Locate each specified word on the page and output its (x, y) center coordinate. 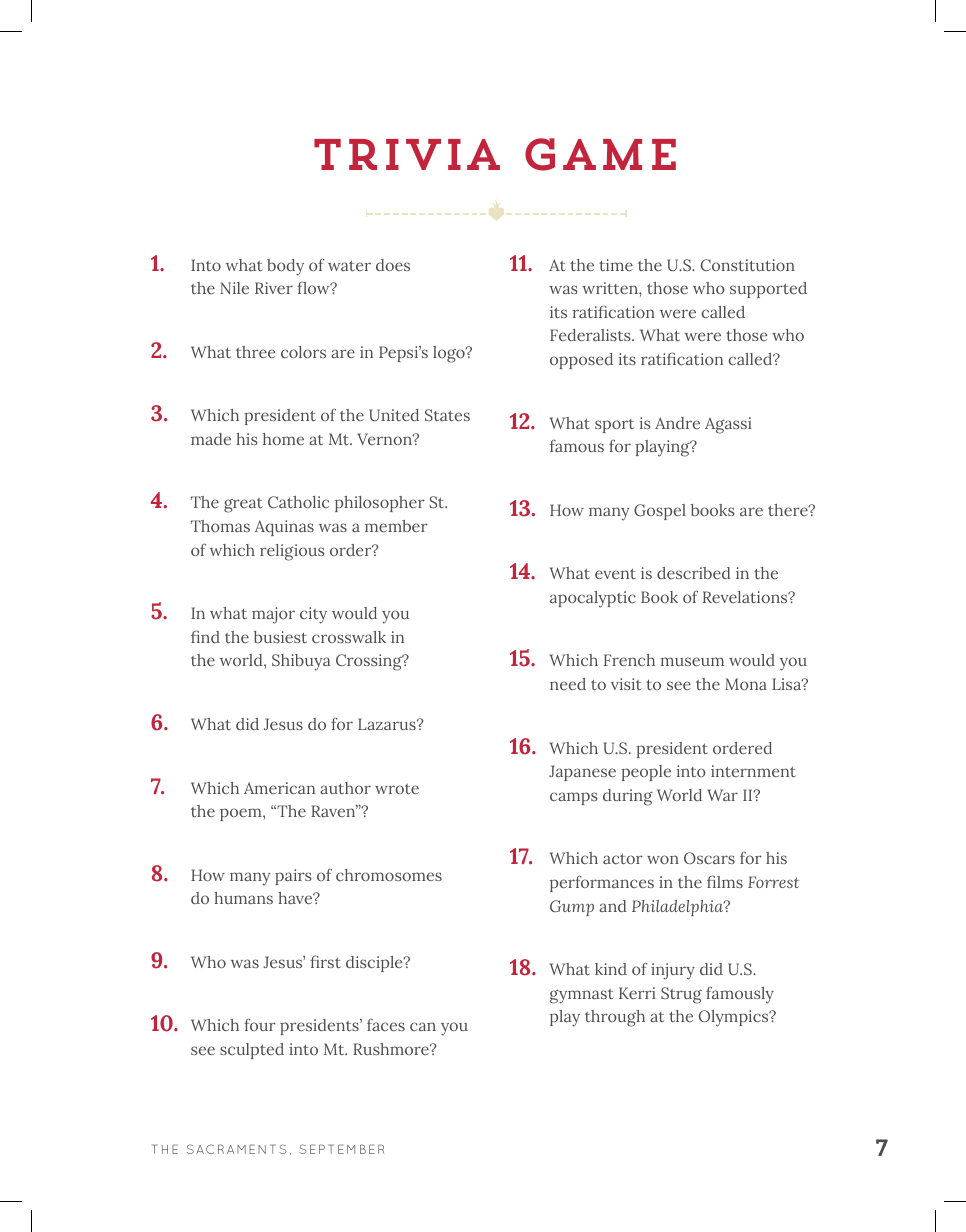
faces (386, 1024)
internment (753, 771)
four (260, 1024)
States (447, 415)
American (279, 788)
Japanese (582, 773)
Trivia (407, 154)
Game (600, 154)
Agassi (728, 425)
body (285, 267)
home (283, 439)
